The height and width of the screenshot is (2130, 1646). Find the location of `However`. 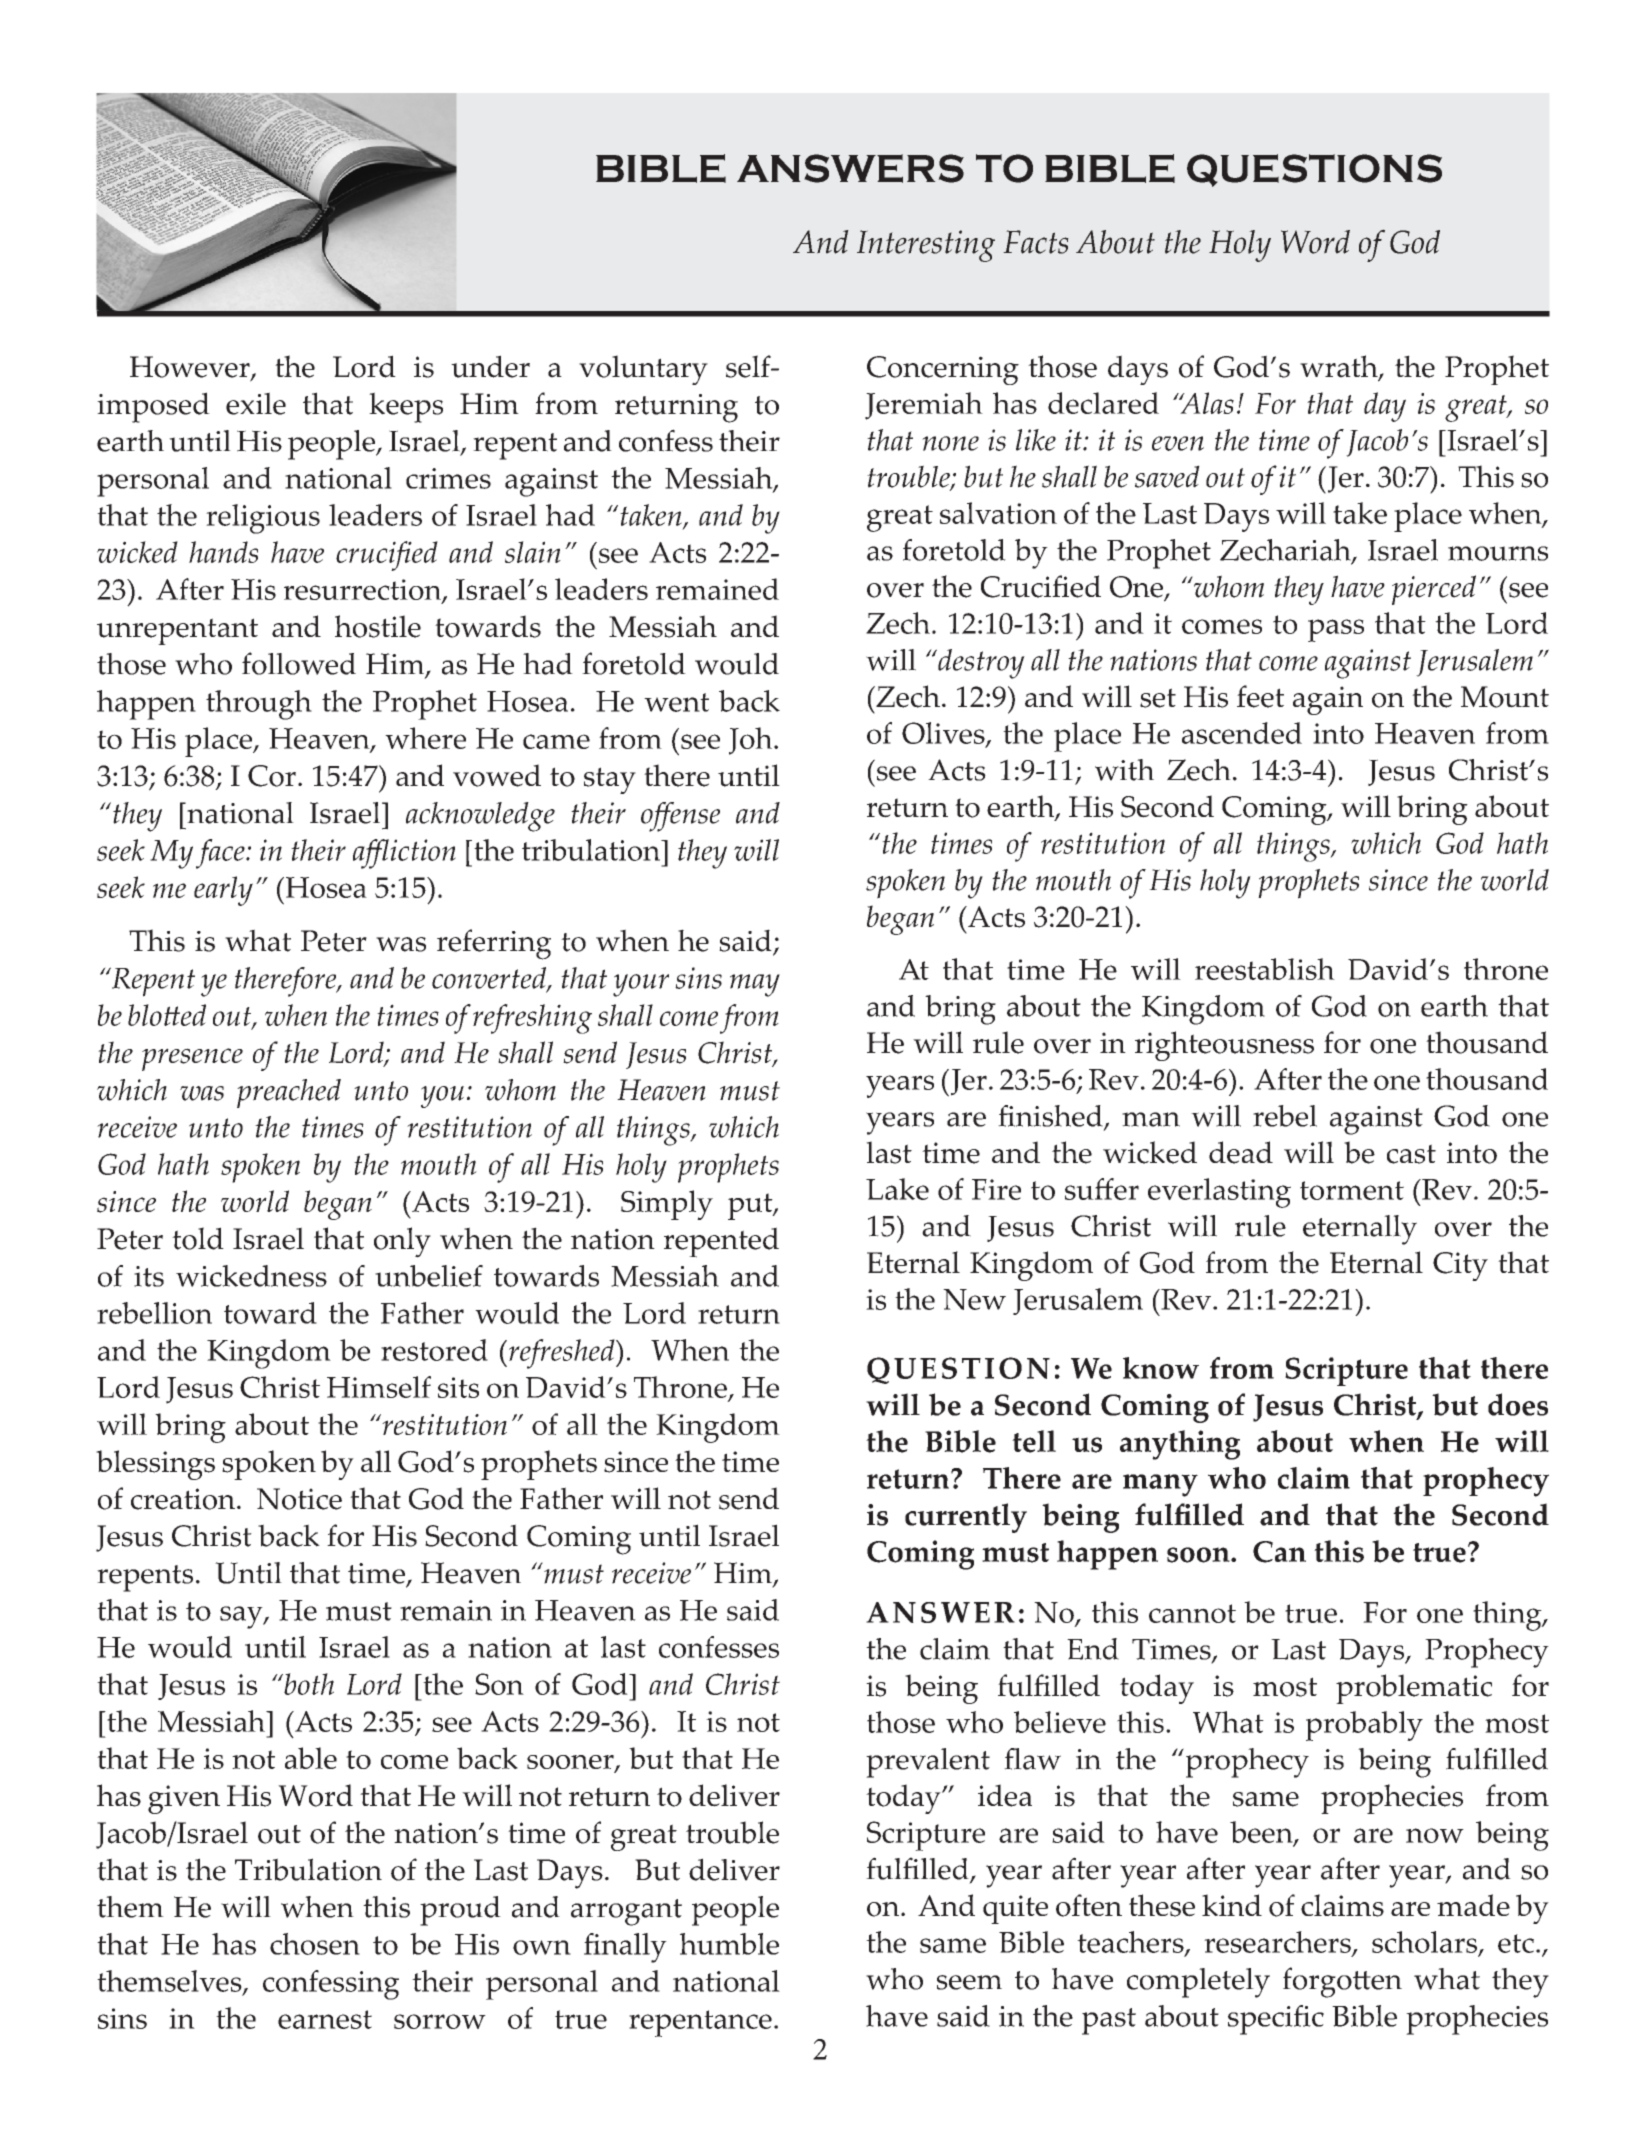

However is located at coordinates (191, 368).
